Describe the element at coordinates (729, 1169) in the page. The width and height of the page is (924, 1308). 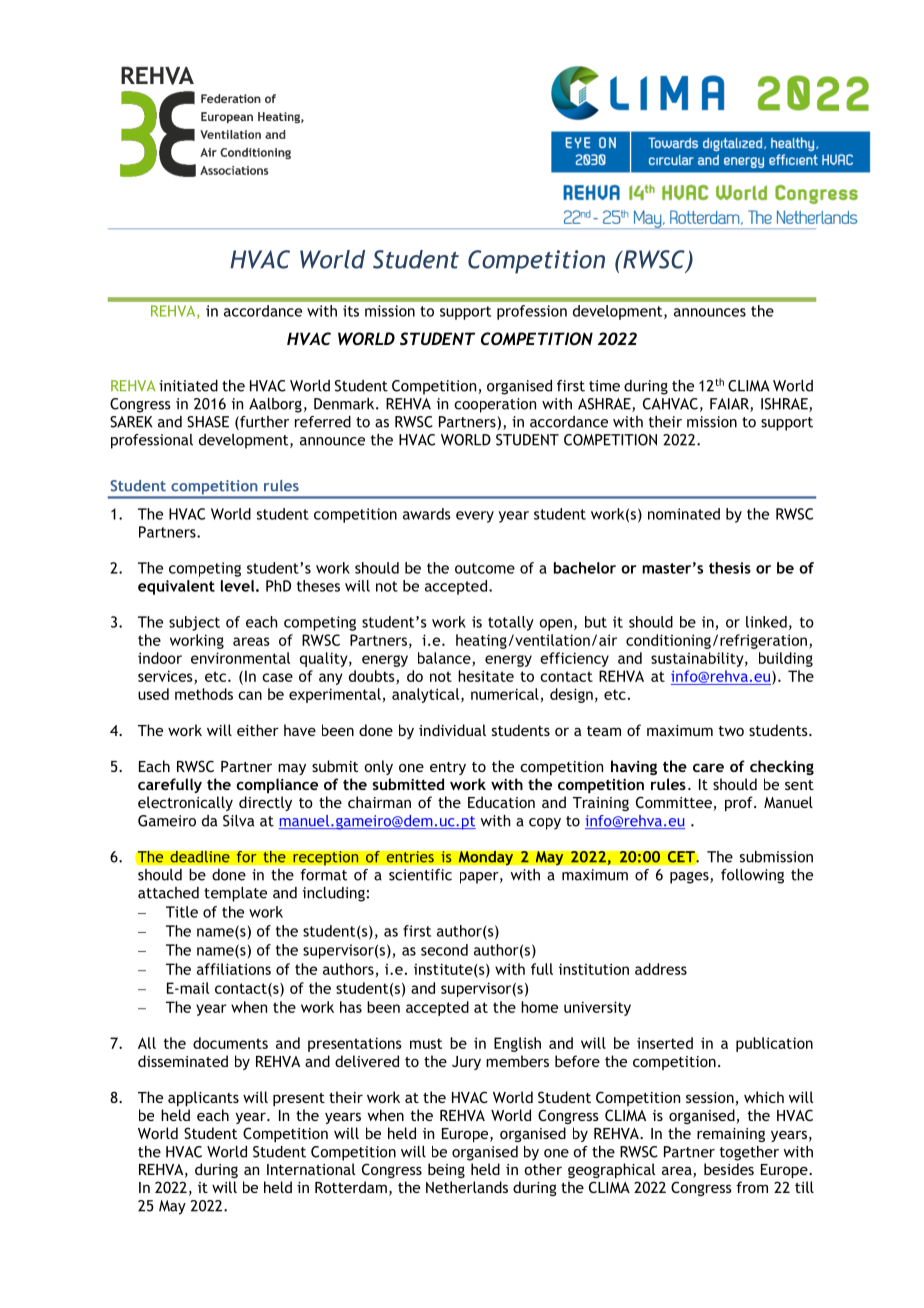
I see `besides` at that location.
